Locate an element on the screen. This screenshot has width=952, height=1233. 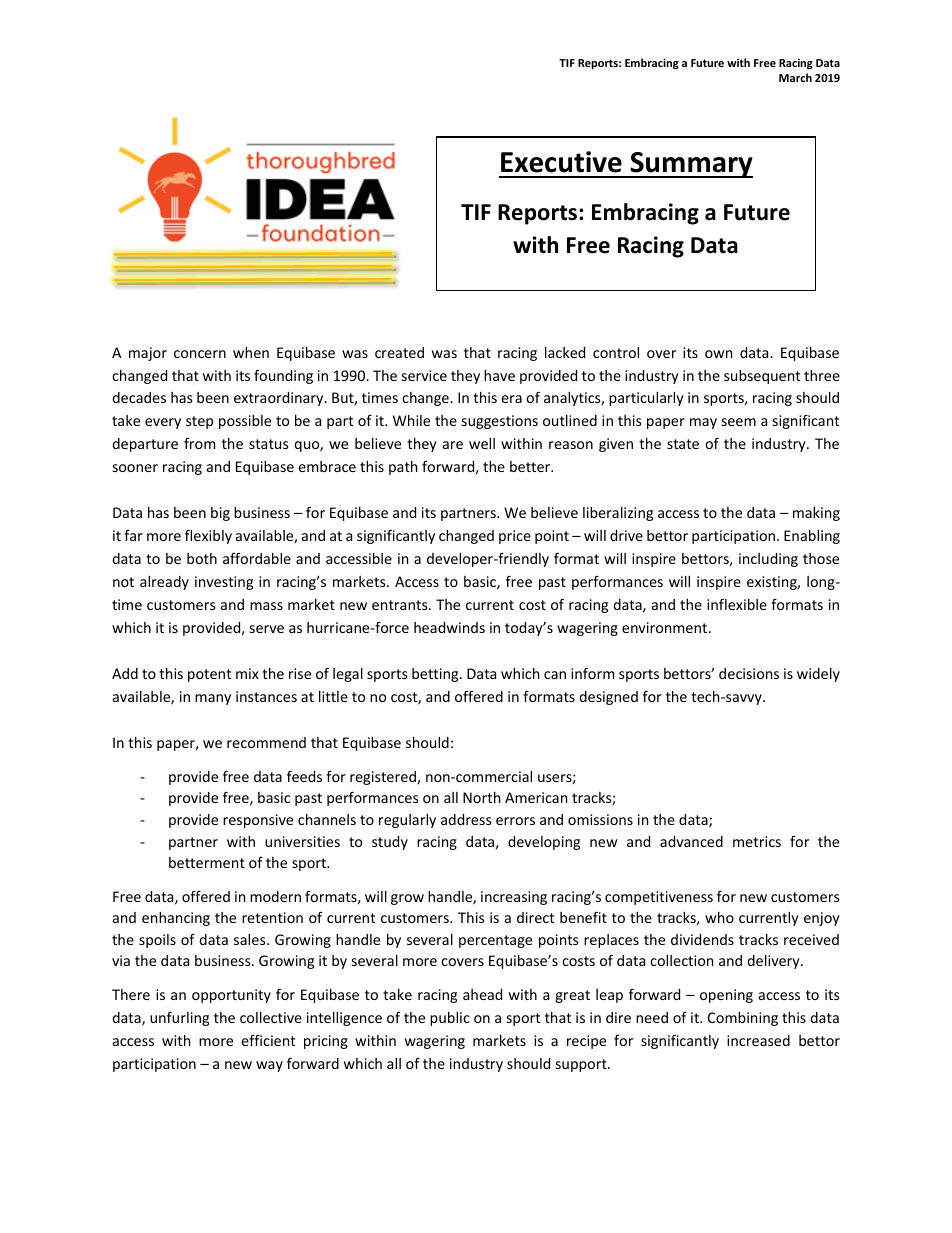
unfurling is located at coordinates (179, 1018).
